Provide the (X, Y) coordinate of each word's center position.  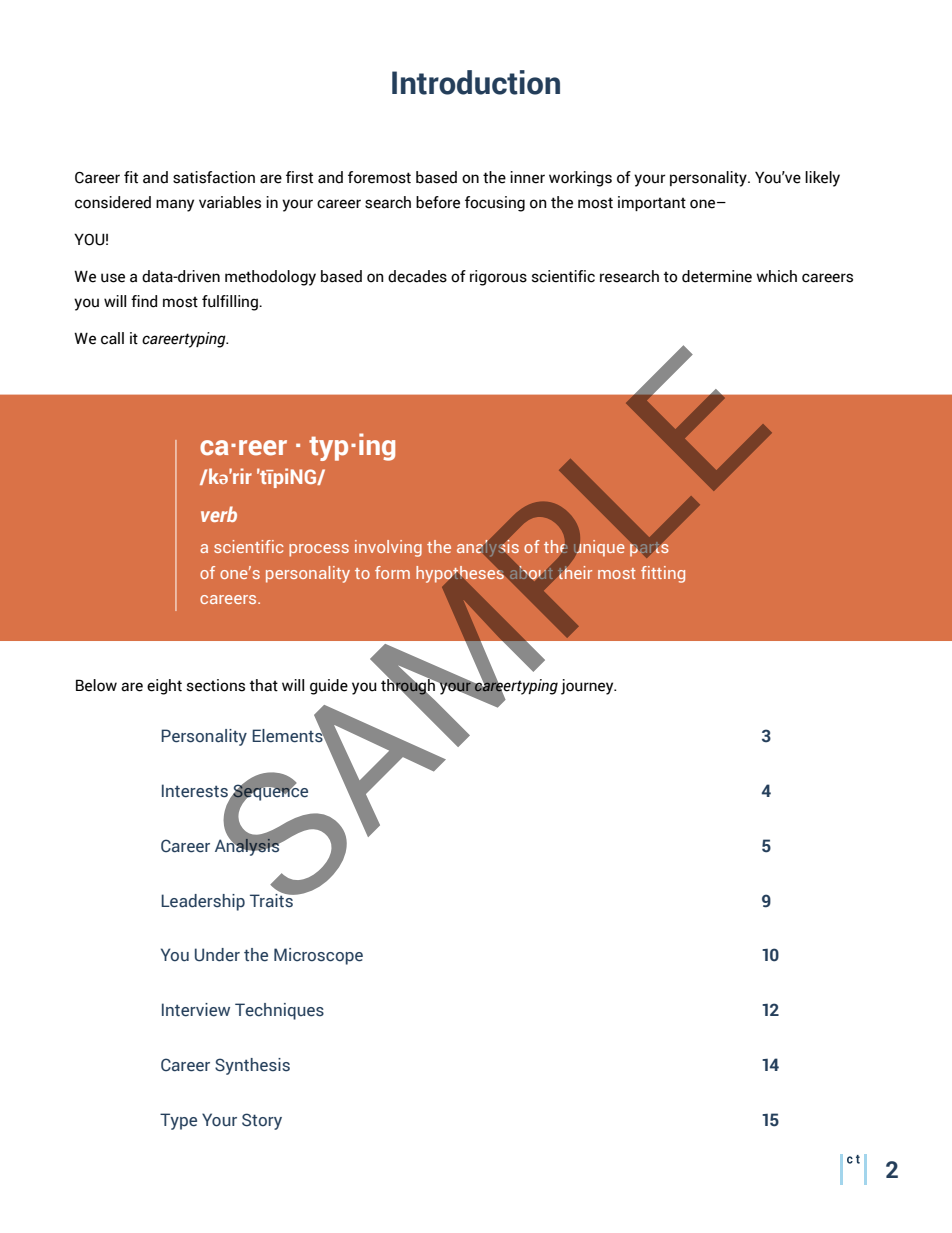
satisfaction (214, 177)
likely (822, 179)
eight (164, 687)
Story (262, 1121)
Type (178, 1121)
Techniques (279, 1011)
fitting (663, 574)
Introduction (476, 82)
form (392, 572)
